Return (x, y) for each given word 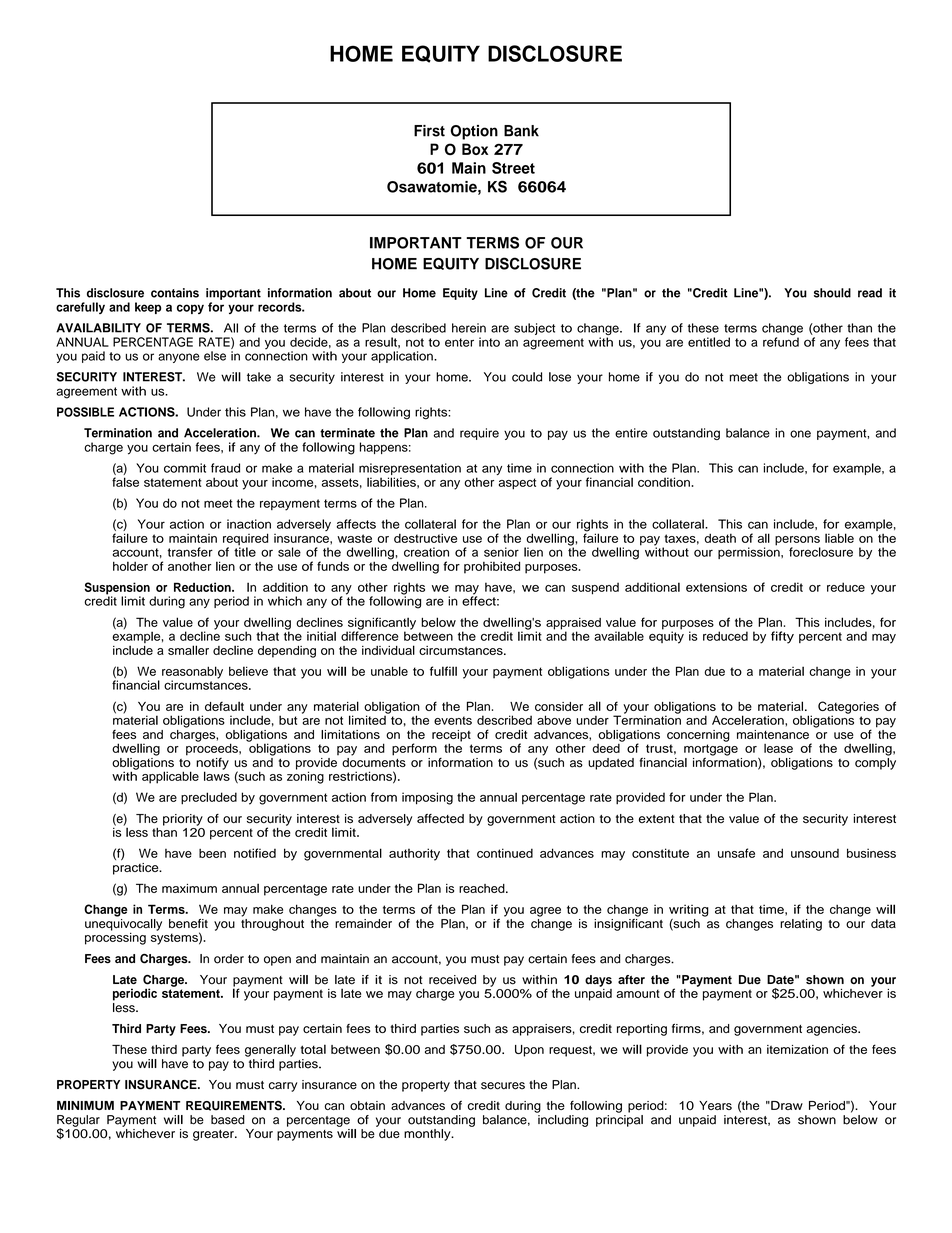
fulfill (443, 671)
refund (781, 342)
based (228, 1120)
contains (175, 293)
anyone (179, 358)
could (527, 377)
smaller (188, 650)
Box (475, 149)
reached (483, 888)
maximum (189, 888)
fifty (782, 637)
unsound (815, 853)
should (832, 293)
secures (503, 1086)
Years (715, 1105)
